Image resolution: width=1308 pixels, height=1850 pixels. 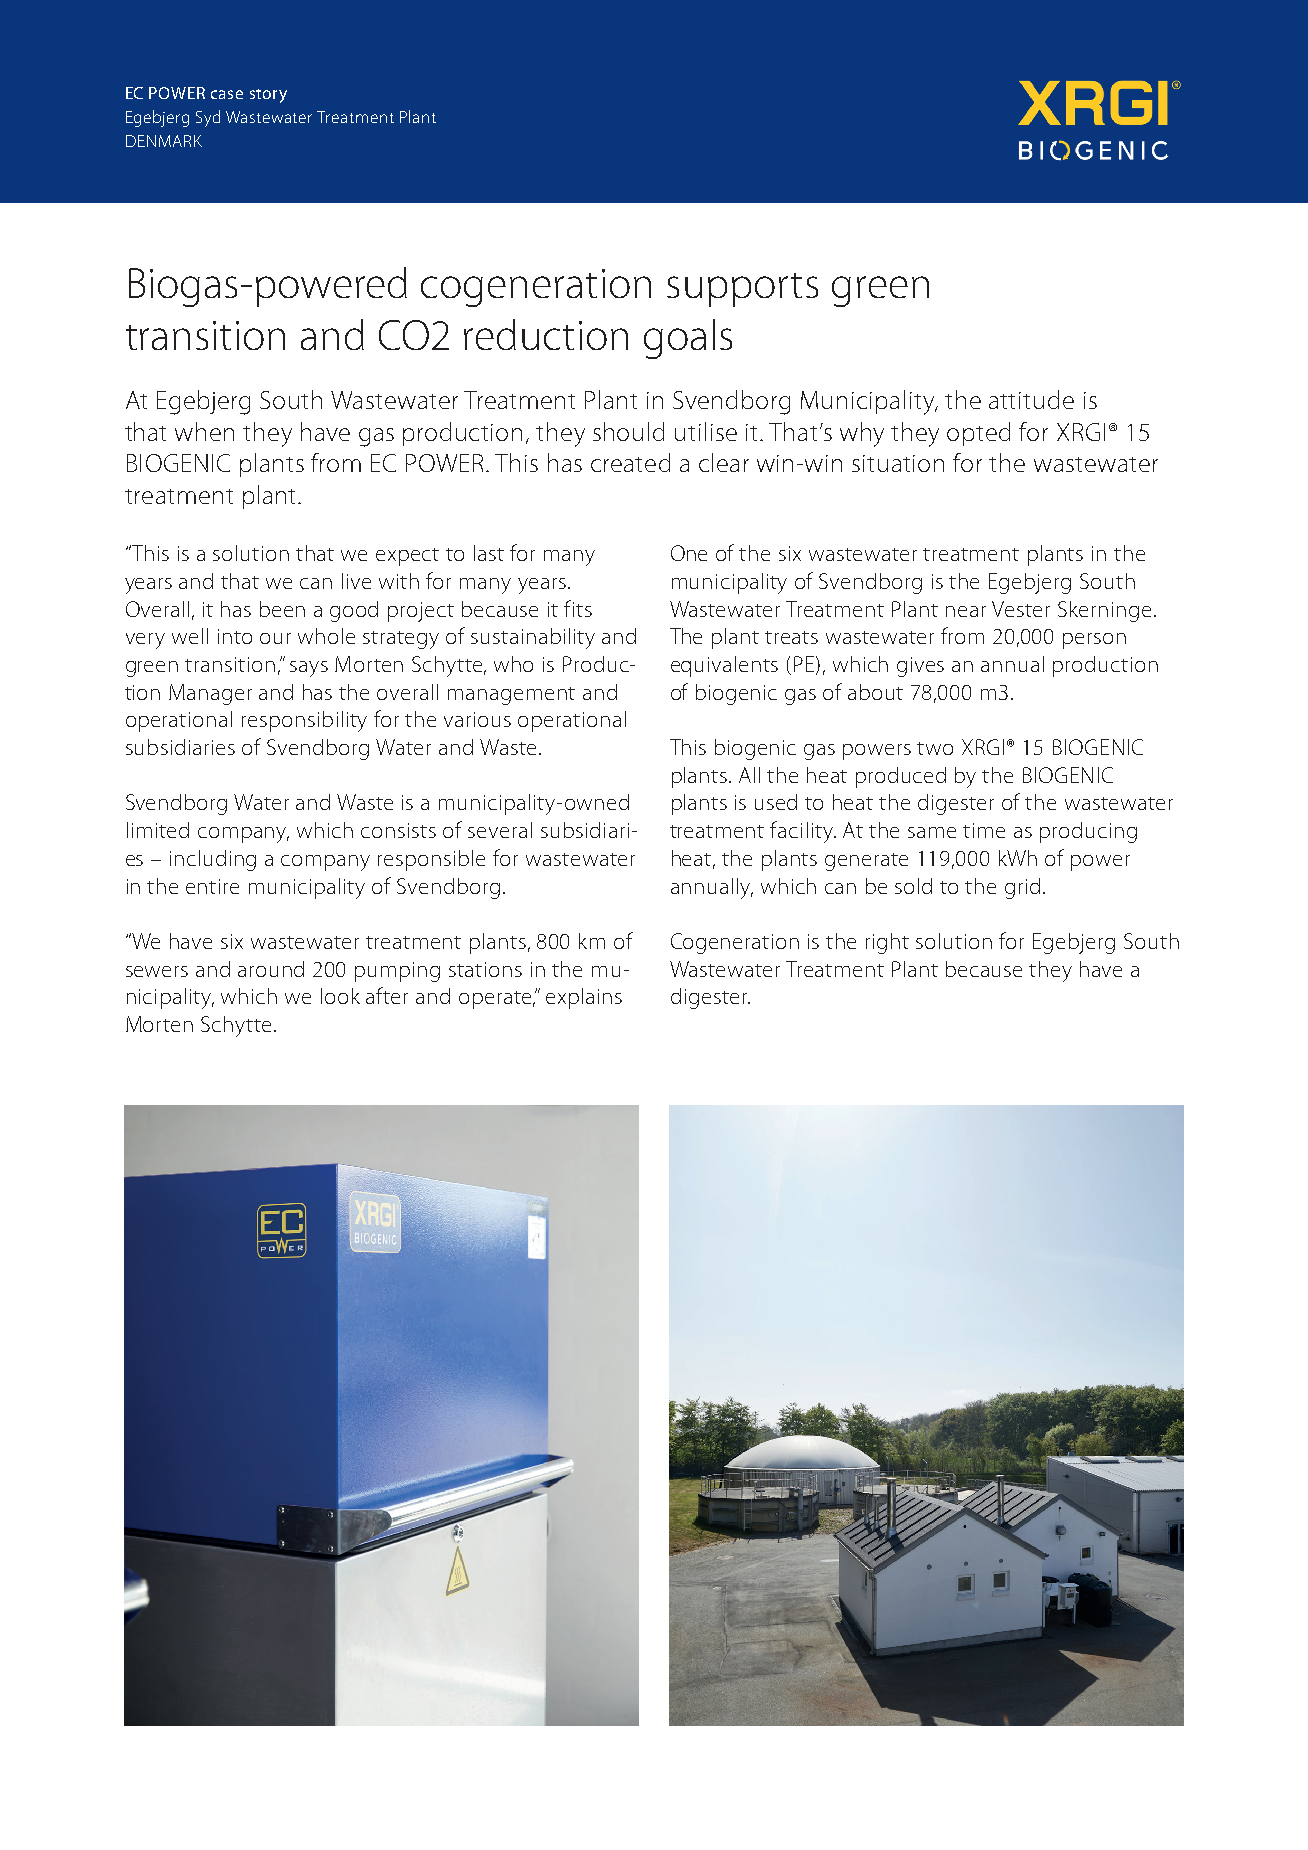 What do you see at coordinates (688, 339) in the image?
I see `goals` at bounding box center [688, 339].
